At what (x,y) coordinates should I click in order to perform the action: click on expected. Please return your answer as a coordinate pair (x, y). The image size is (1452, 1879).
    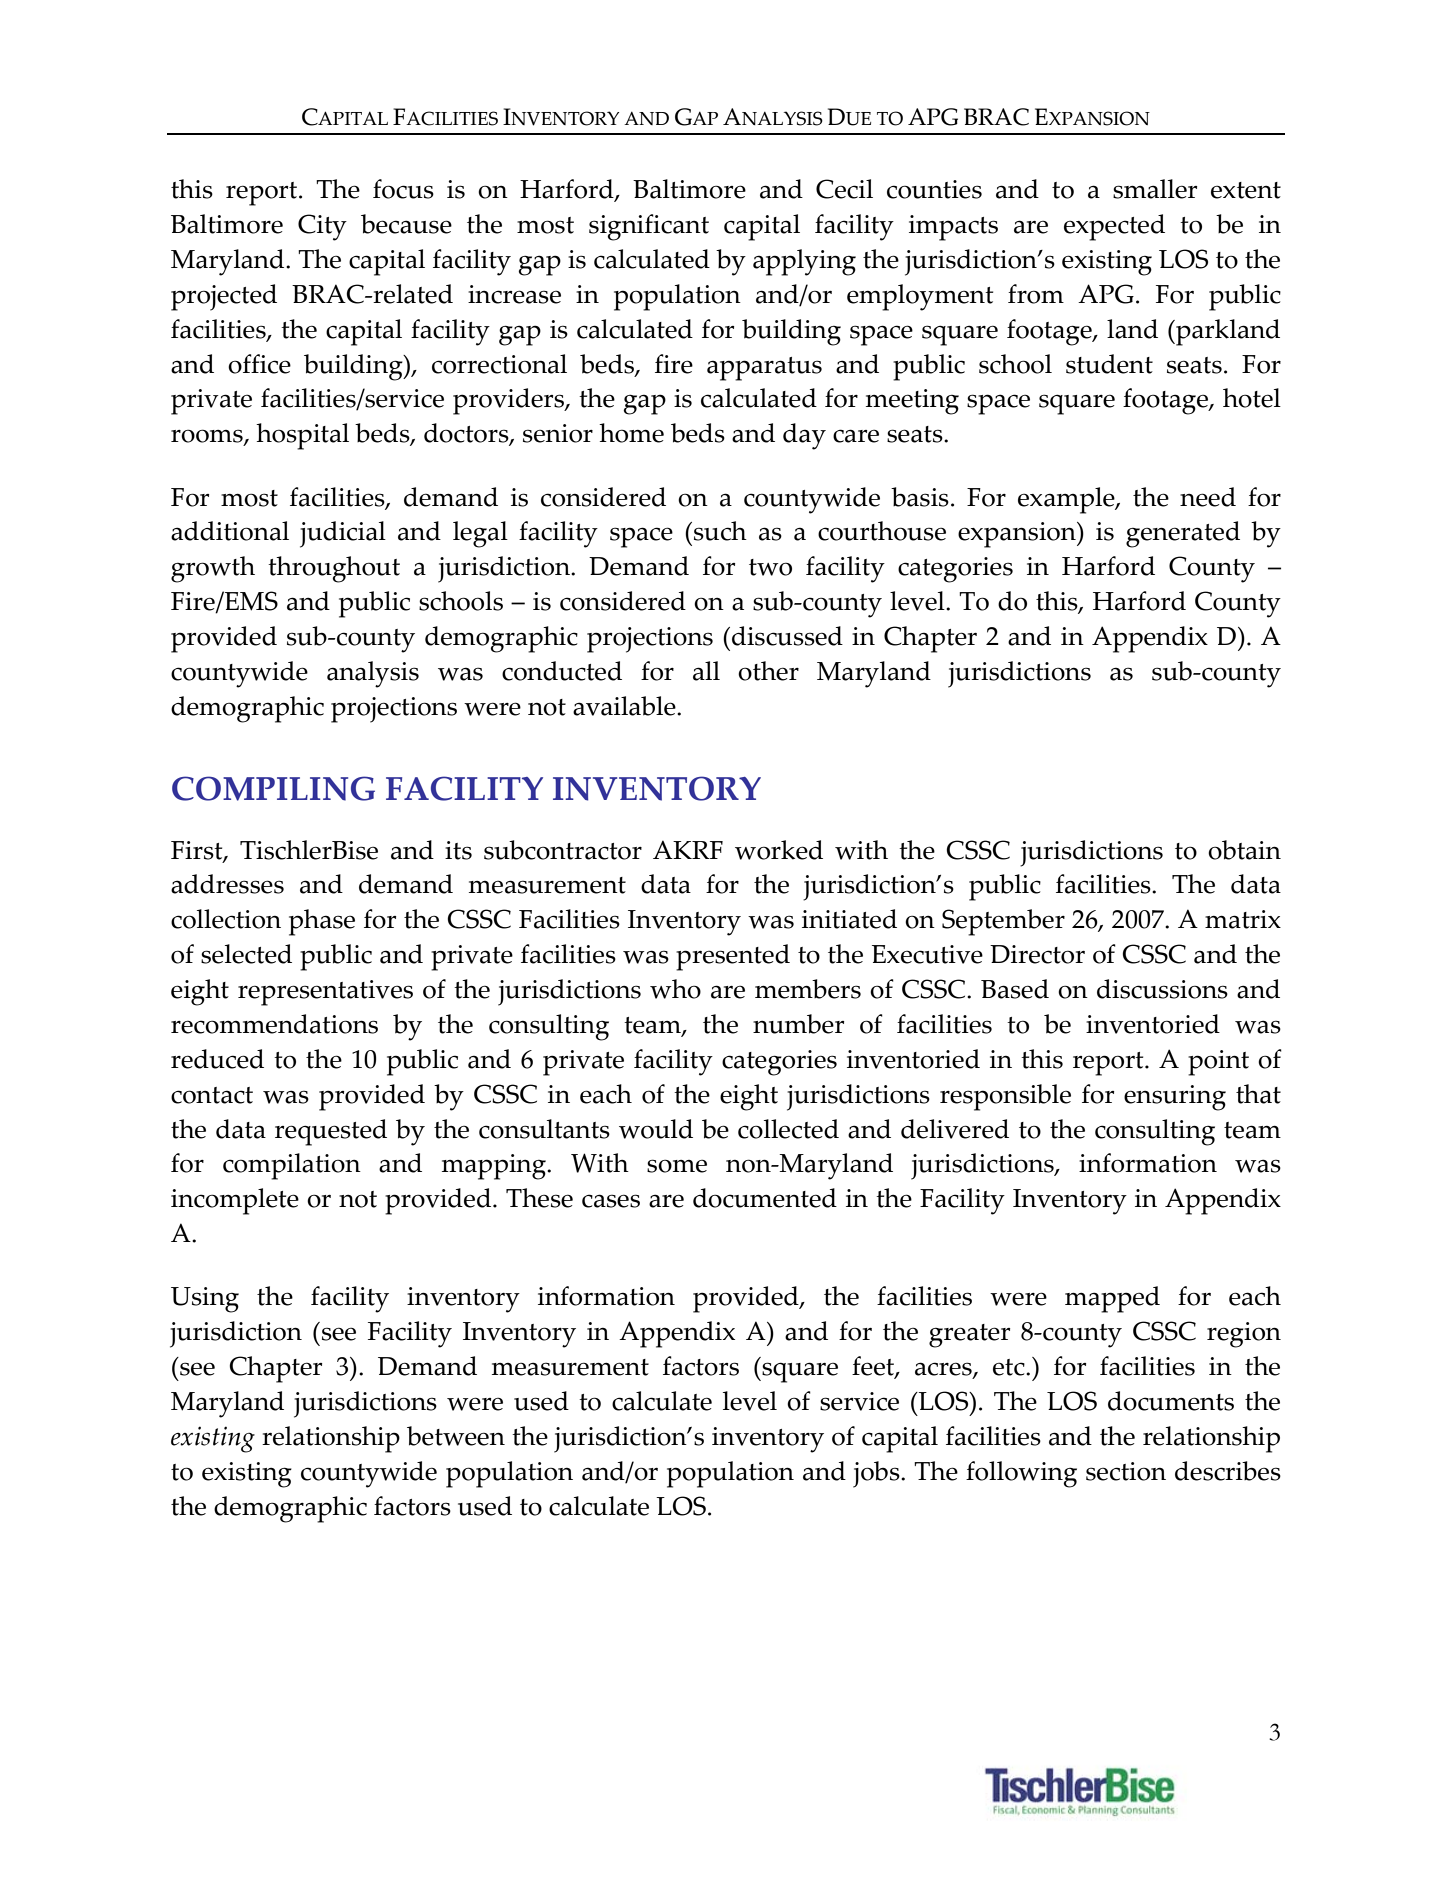
    Looking at the image, I should click on (1114, 227).
